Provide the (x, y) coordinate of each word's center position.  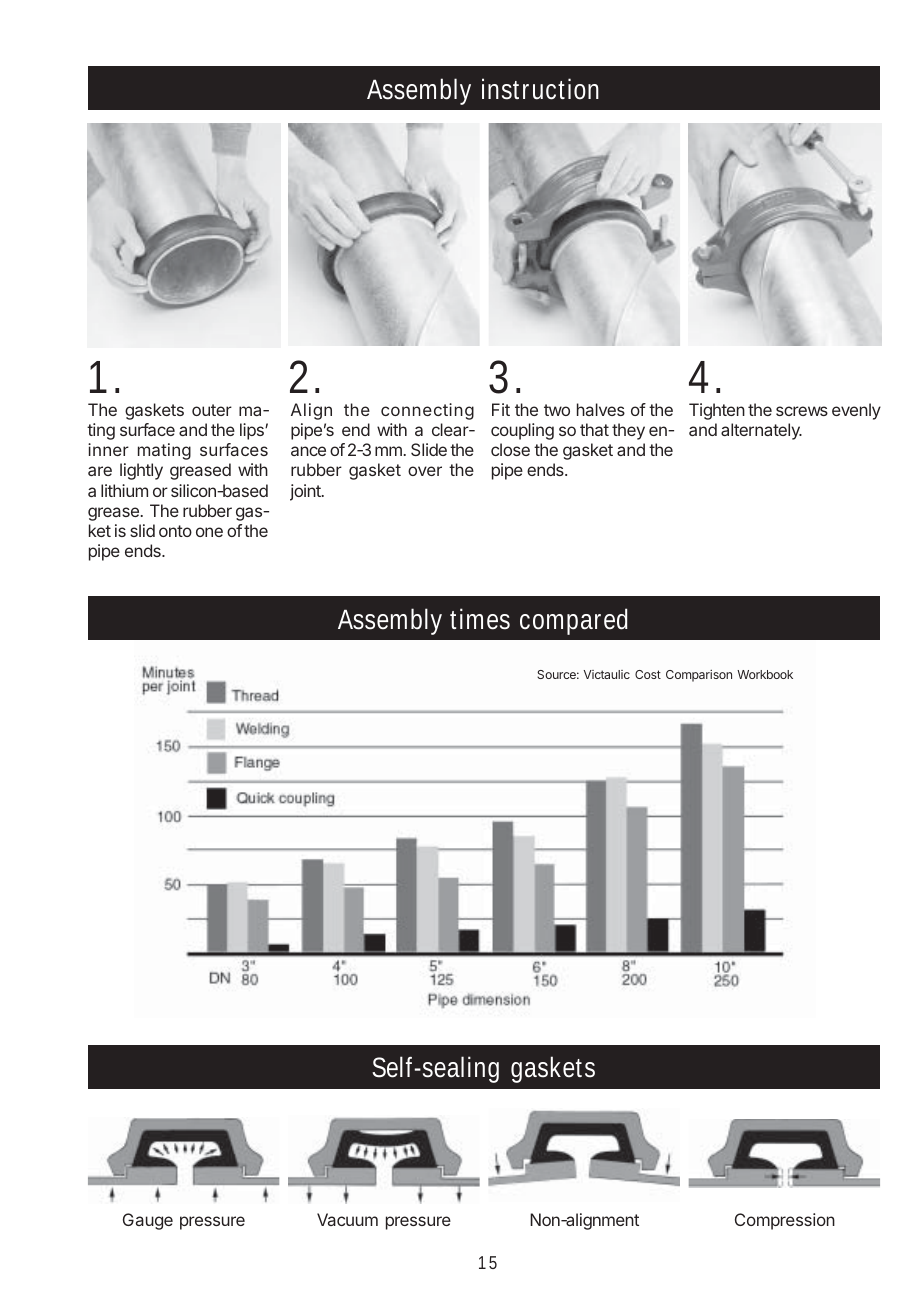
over (425, 471)
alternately (761, 431)
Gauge (148, 1221)
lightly (141, 471)
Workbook (765, 674)
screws (802, 411)
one (209, 532)
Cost (648, 674)
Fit (501, 409)
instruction (540, 89)
